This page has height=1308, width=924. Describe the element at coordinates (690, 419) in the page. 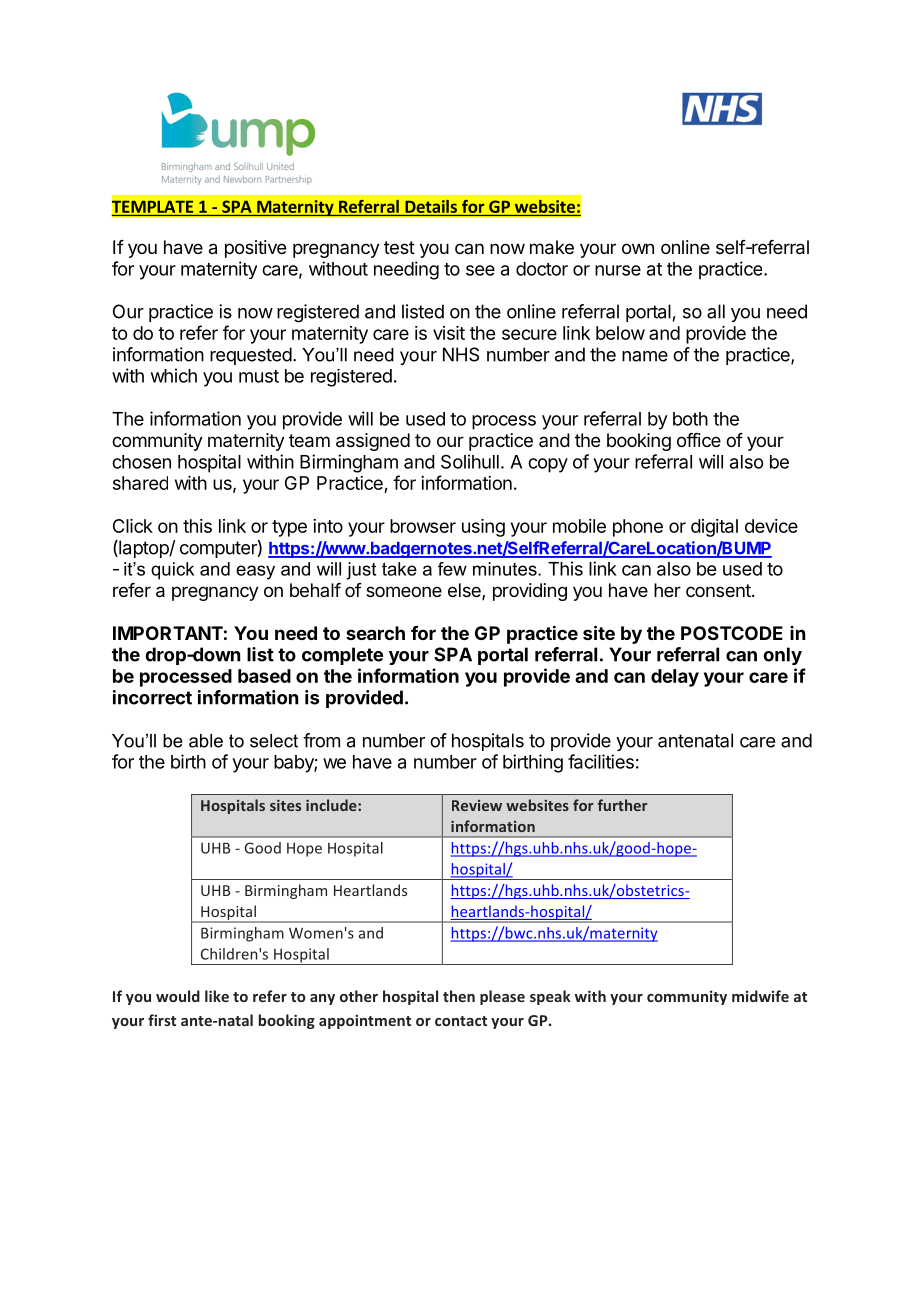

I see `both` at that location.
